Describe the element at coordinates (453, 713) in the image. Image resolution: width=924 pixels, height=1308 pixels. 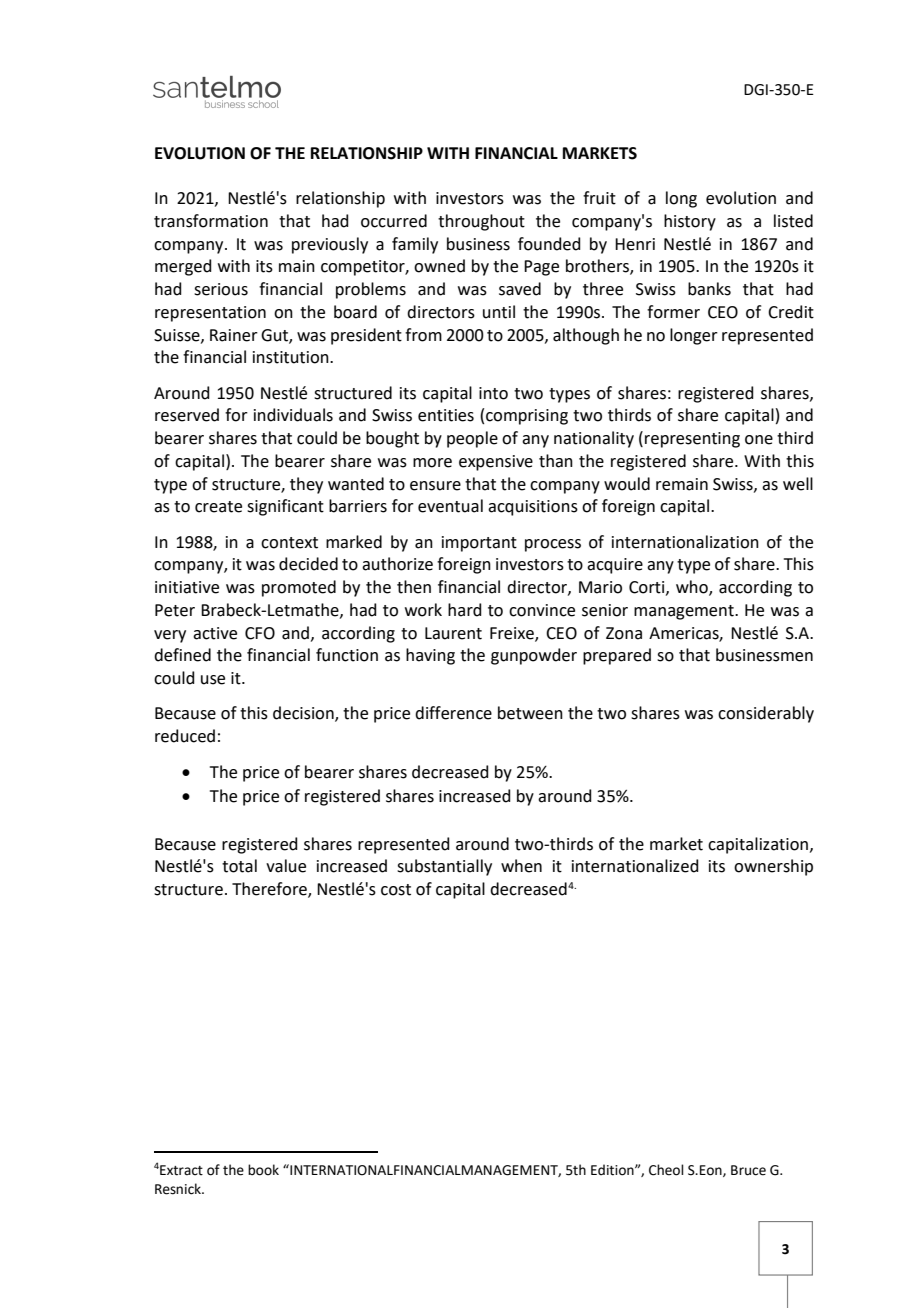
I see `difference` at that location.
